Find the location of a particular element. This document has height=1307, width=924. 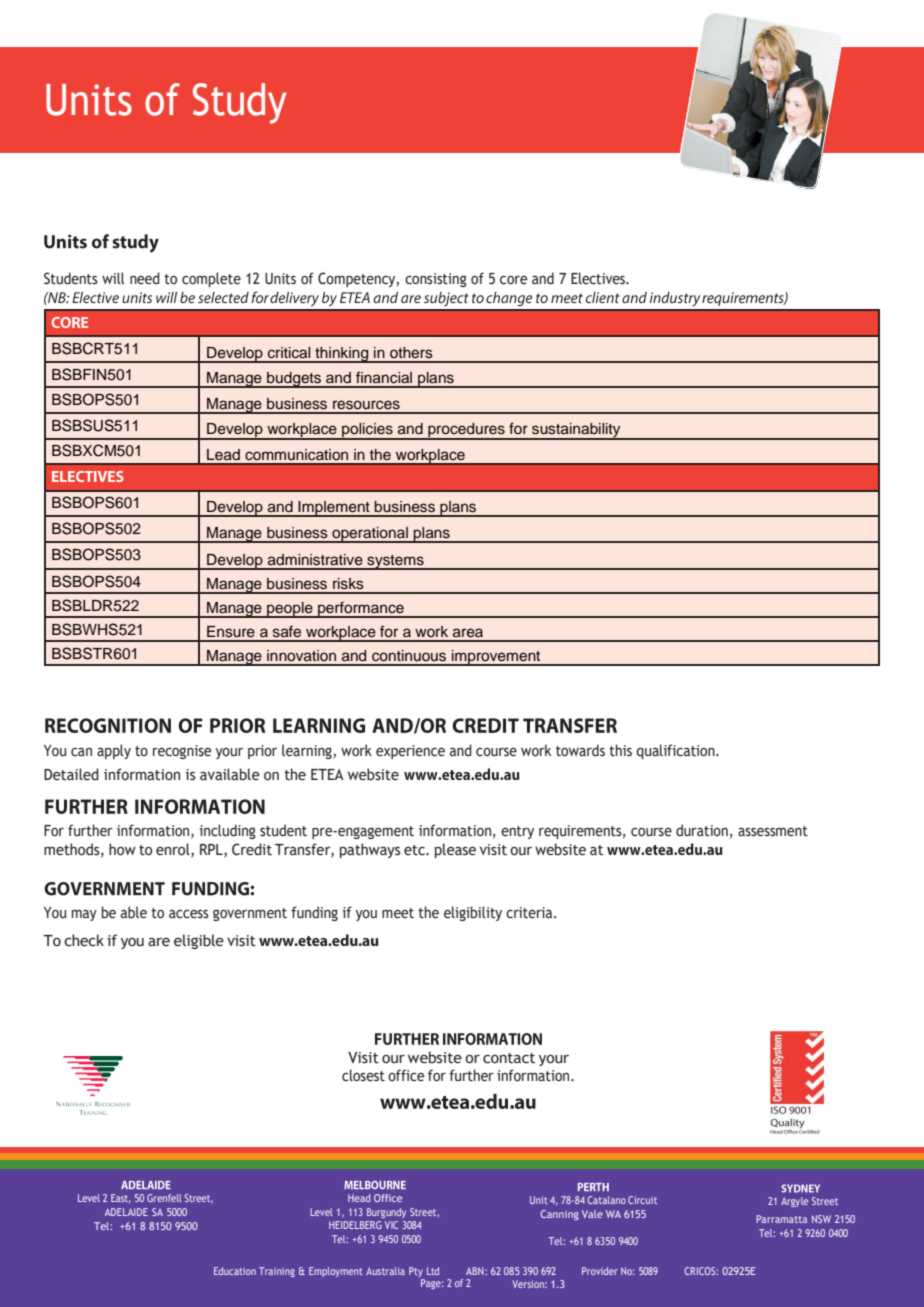

procedures is located at coordinates (466, 431).
